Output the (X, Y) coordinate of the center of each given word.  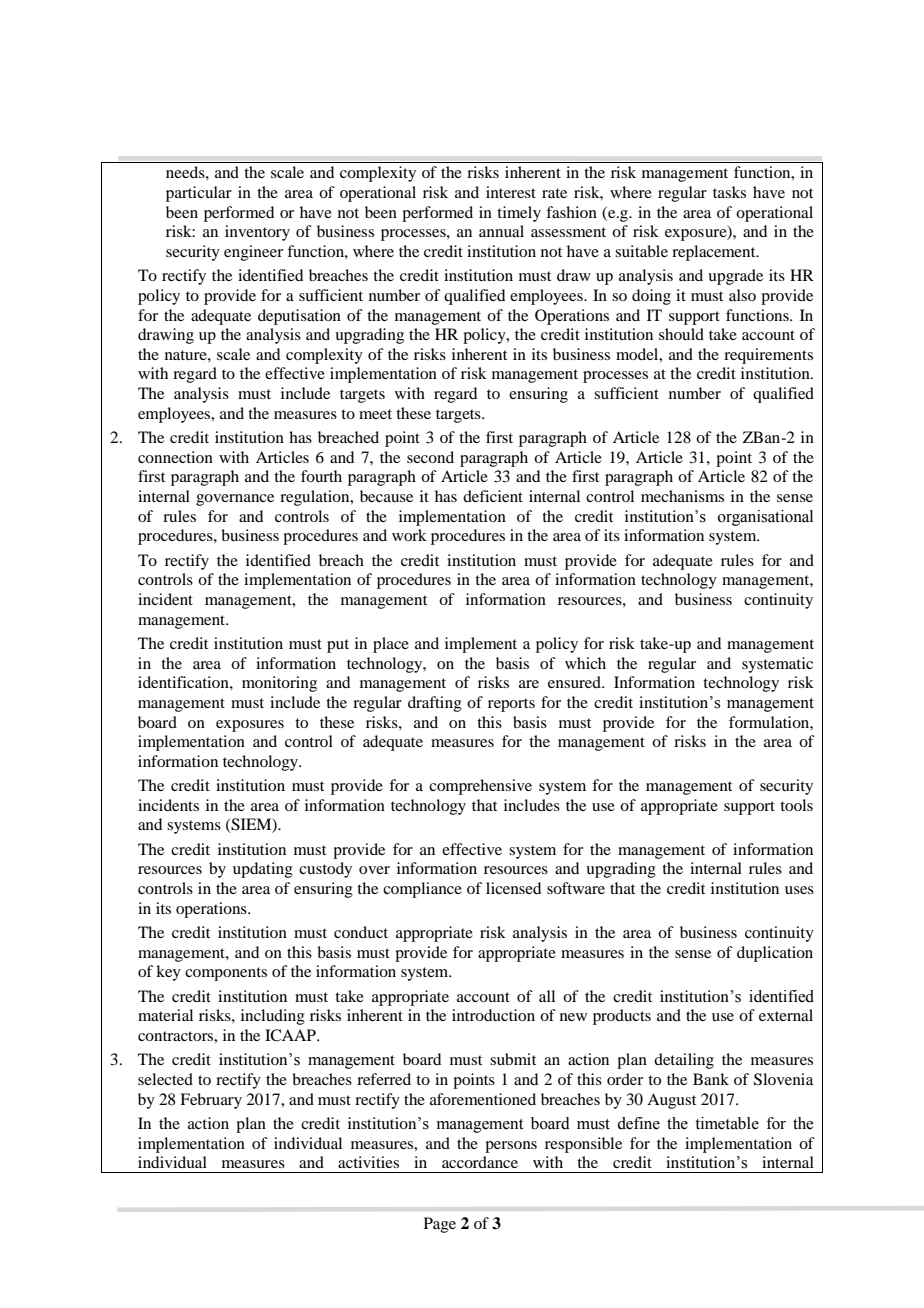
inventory (257, 233)
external (786, 1015)
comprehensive (480, 787)
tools (796, 805)
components (226, 974)
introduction (493, 1015)
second (430, 457)
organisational (765, 518)
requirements (768, 356)
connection (175, 457)
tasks (729, 192)
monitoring (279, 684)
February (211, 1101)
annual (501, 231)
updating (263, 870)
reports (511, 705)
